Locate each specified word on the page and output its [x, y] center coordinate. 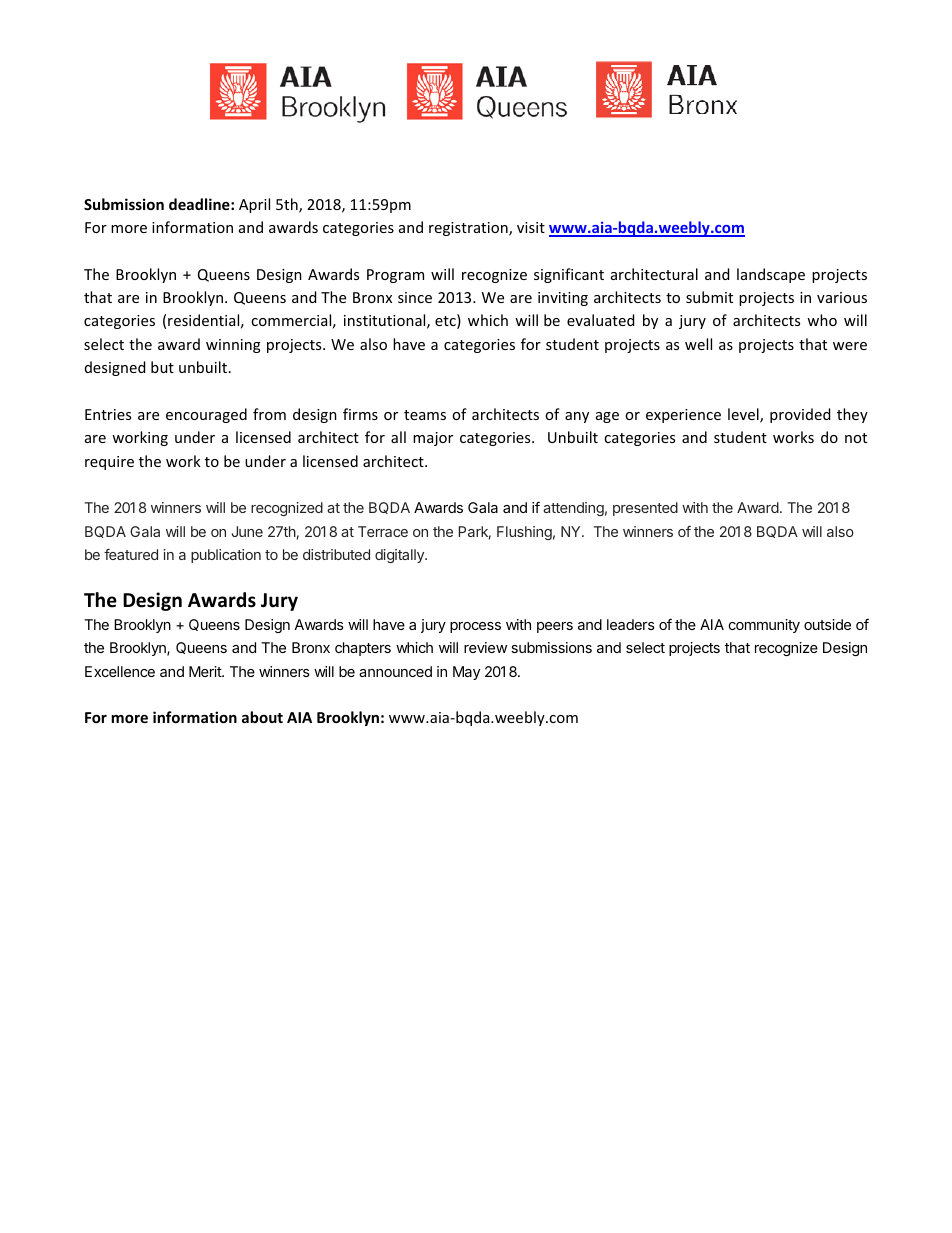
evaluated [600, 320]
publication [226, 556]
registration [469, 229]
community [764, 626]
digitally [400, 556]
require [109, 463]
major [433, 439]
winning [233, 346]
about [262, 717]
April [254, 205]
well [698, 344]
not [856, 438]
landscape [771, 275]
